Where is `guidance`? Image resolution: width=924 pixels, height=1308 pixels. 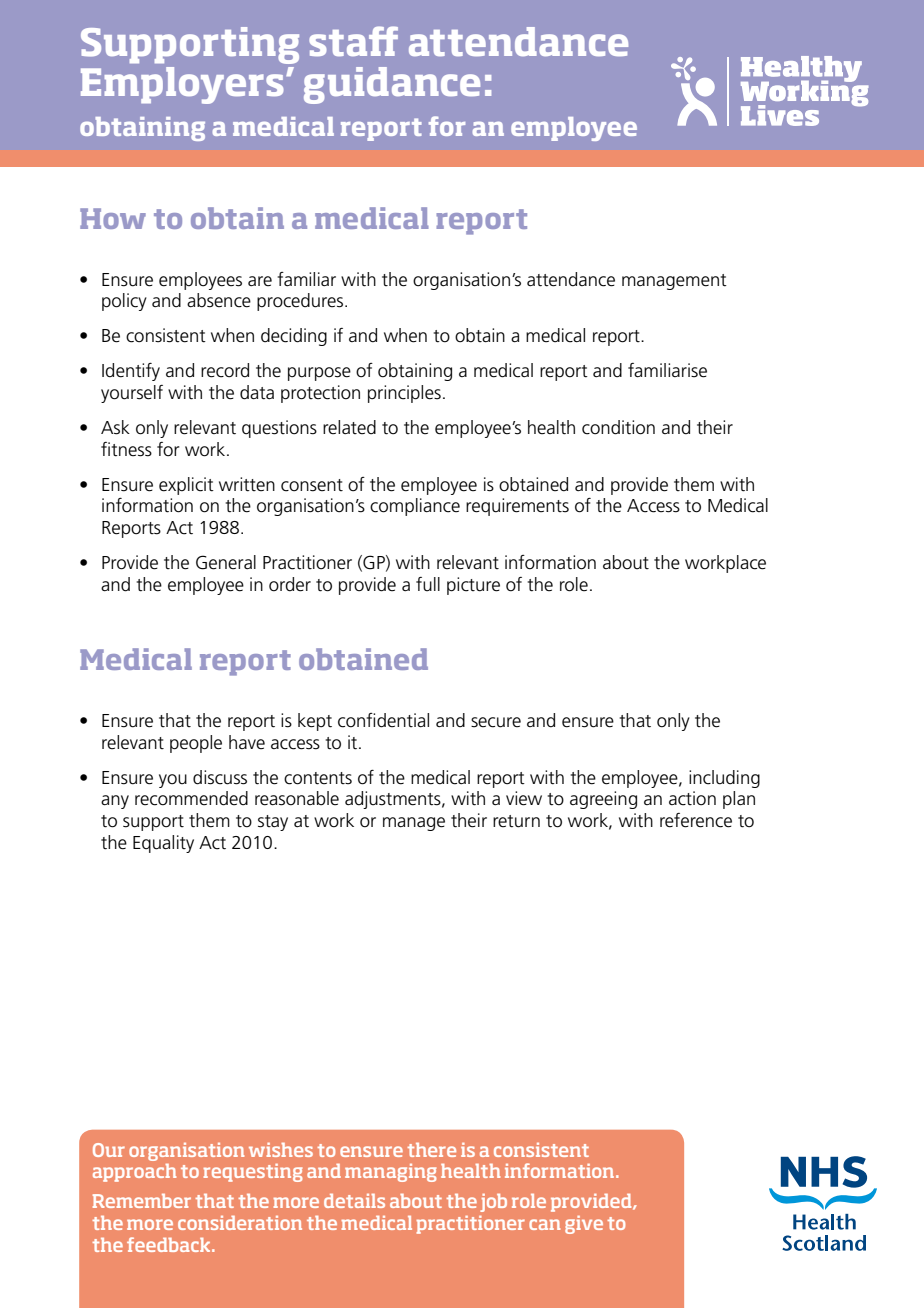 guidance is located at coordinates (392, 85).
